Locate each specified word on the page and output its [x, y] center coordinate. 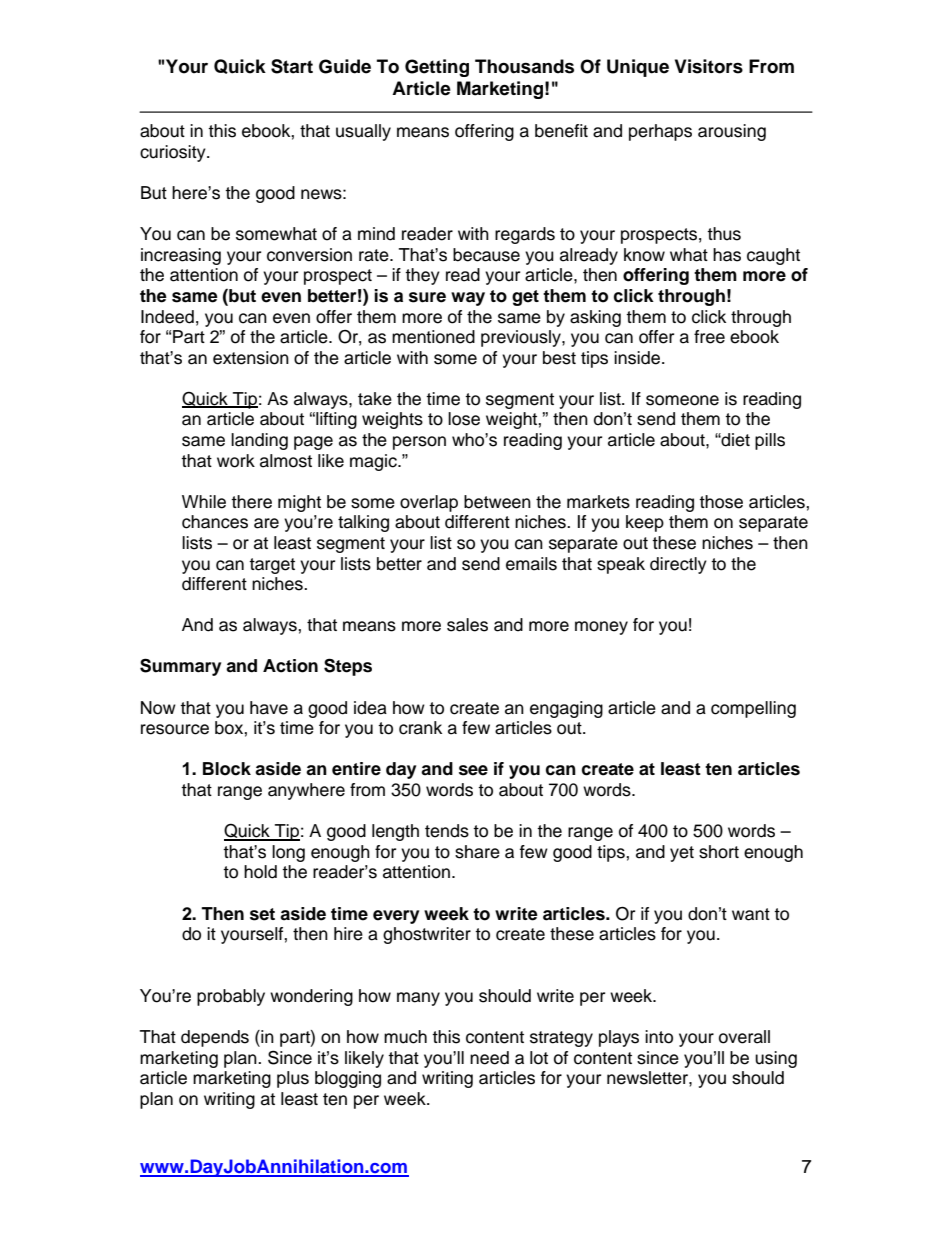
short [719, 852]
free [709, 337]
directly [678, 565]
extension [251, 358]
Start [292, 66]
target [272, 566]
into [659, 1037]
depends [215, 1038]
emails [531, 564]
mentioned [433, 337]
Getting [437, 68]
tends [447, 831]
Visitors [709, 66]
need [489, 1058]
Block [227, 769]
